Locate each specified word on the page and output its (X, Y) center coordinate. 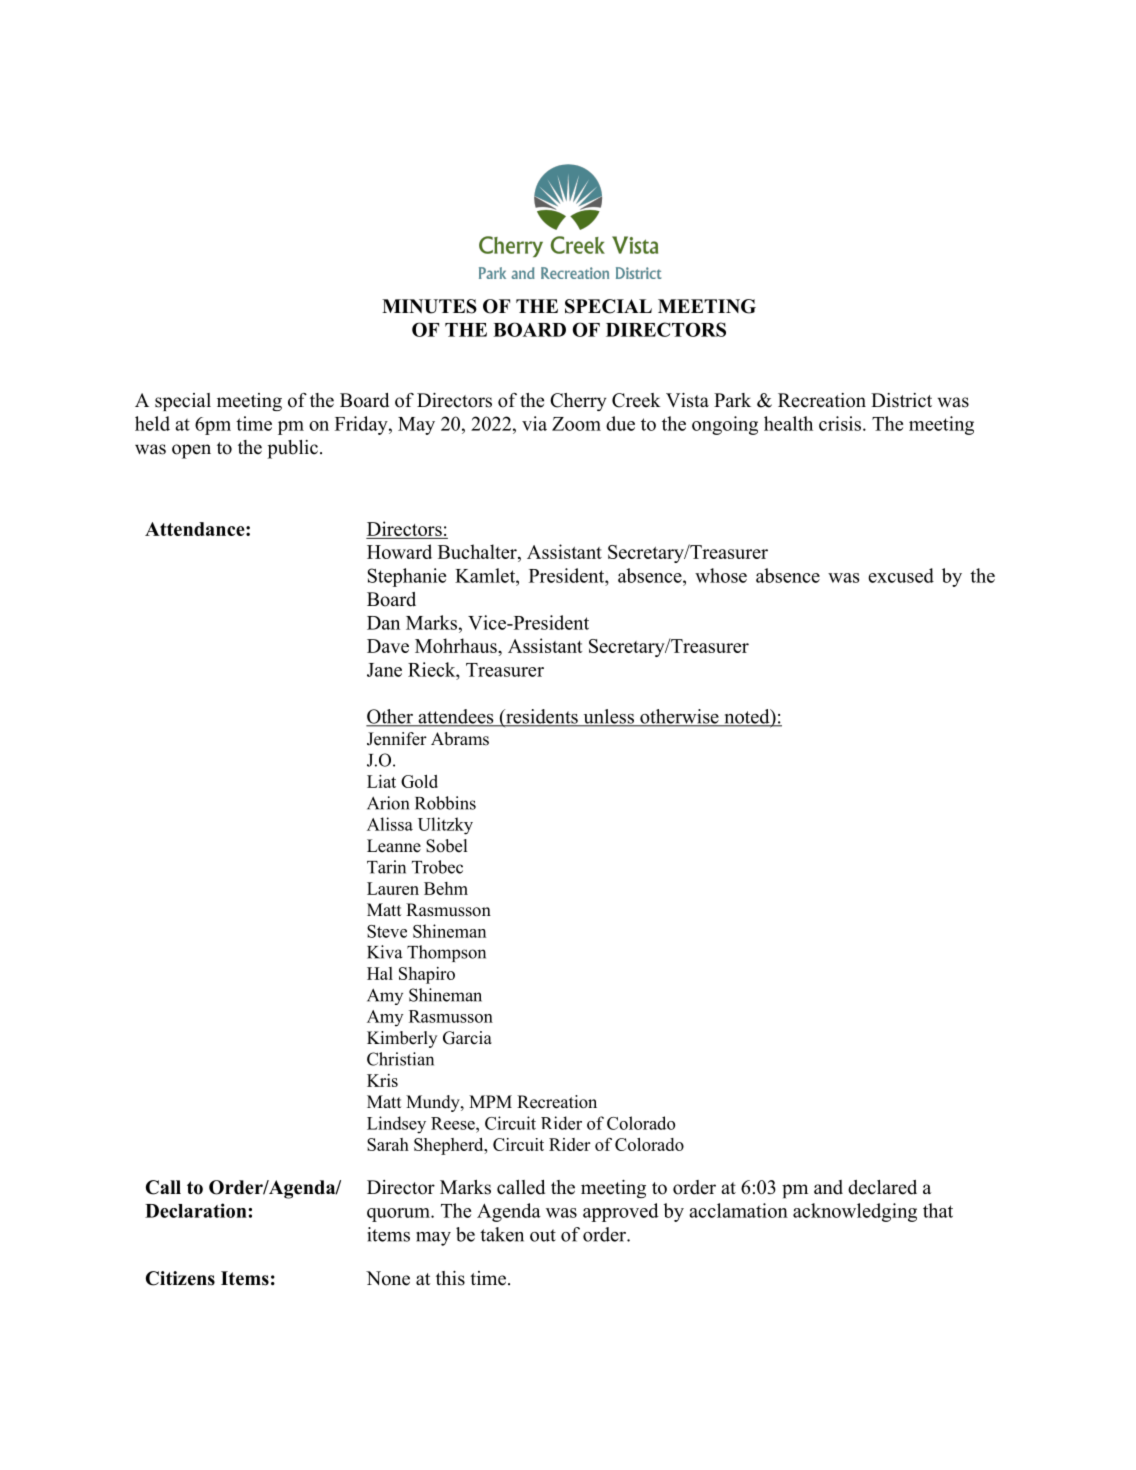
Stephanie (407, 577)
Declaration (196, 1210)
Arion (388, 803)
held (152, 423)
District (901, 400)
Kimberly (402, 1039)
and (828, 1187)
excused (901, 575)
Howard (399, 551)
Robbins (445, 803)
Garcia (467, 1038)
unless (608, 717)
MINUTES (429, 306)
